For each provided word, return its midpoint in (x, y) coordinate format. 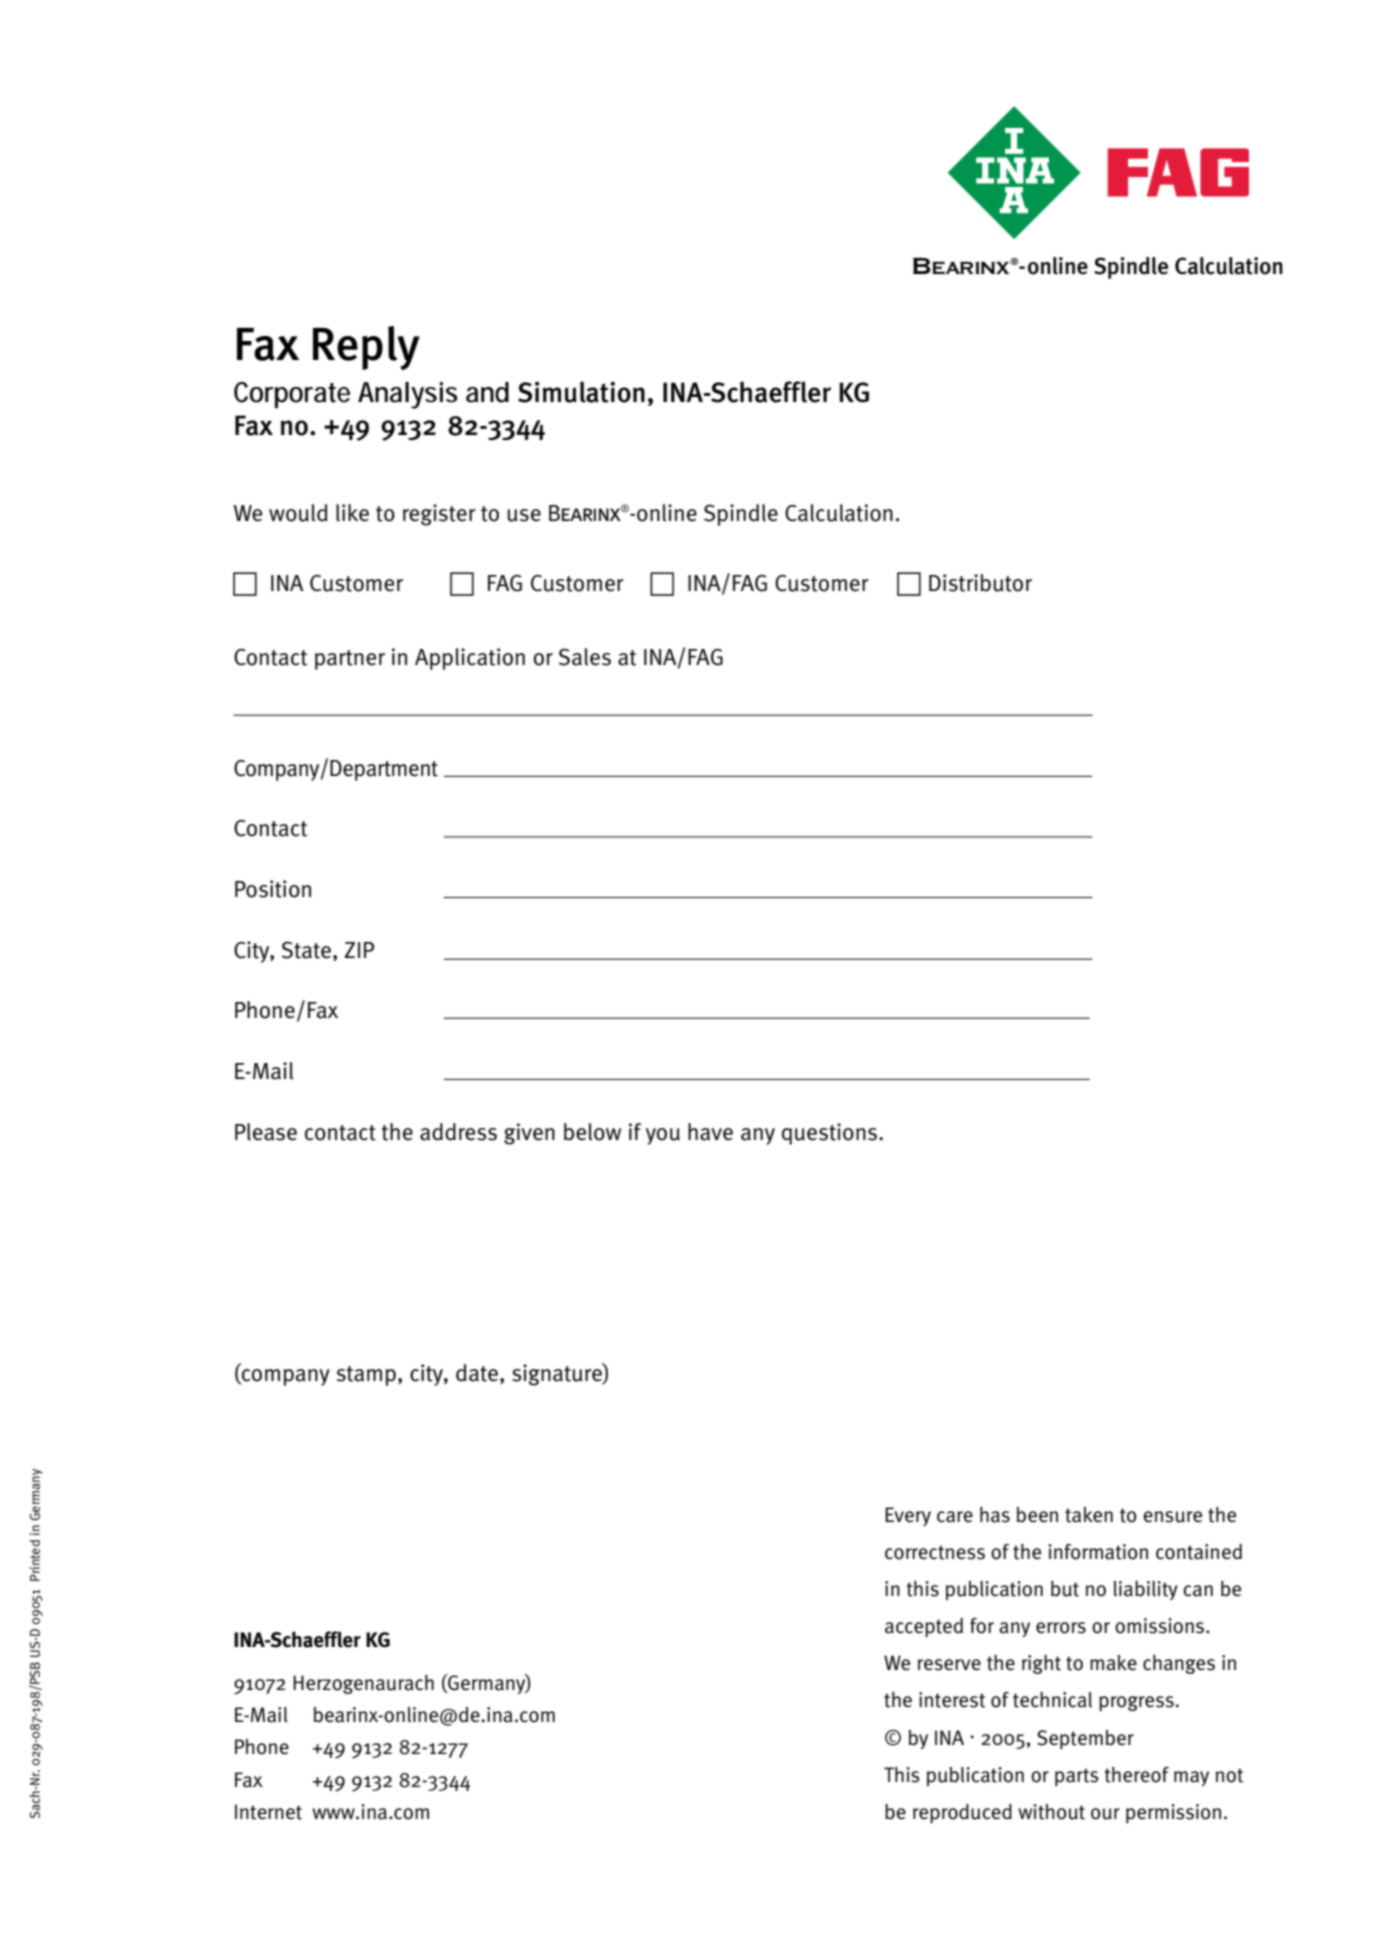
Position (273, 889)
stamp (366, 1376)
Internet (268, 1812)
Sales (585, 657)
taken (1089, 1515)
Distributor (980, 583)
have (710, 1132)
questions (829, 1134)
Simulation (581, 392)
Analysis (408, 395)
